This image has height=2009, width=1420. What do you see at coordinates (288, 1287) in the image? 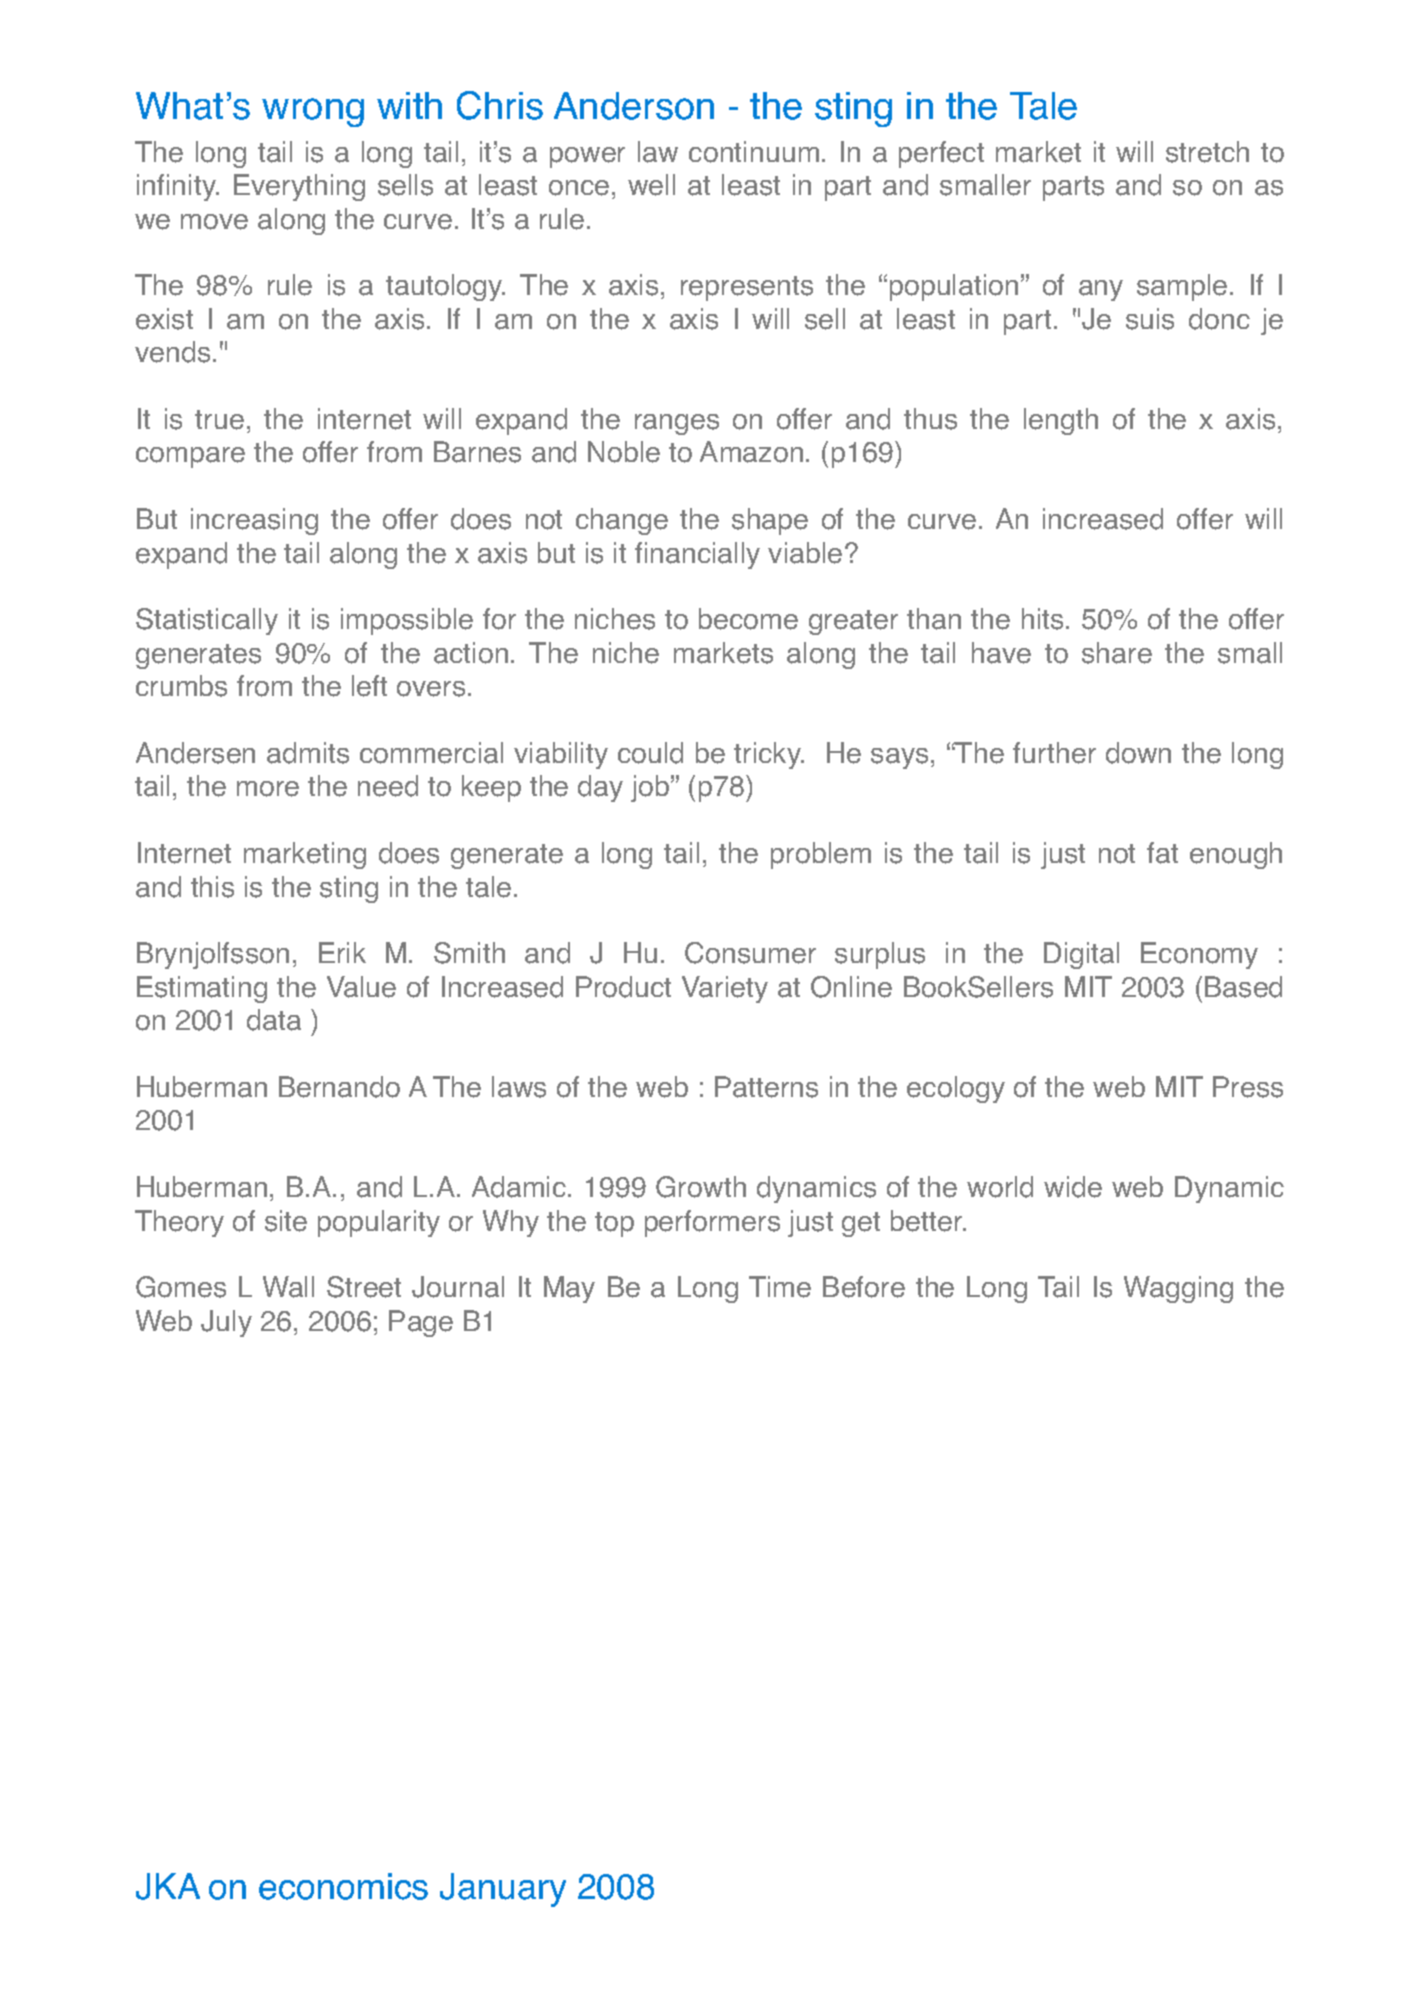
I see `Wall` at bounding box center [288, 1287].
